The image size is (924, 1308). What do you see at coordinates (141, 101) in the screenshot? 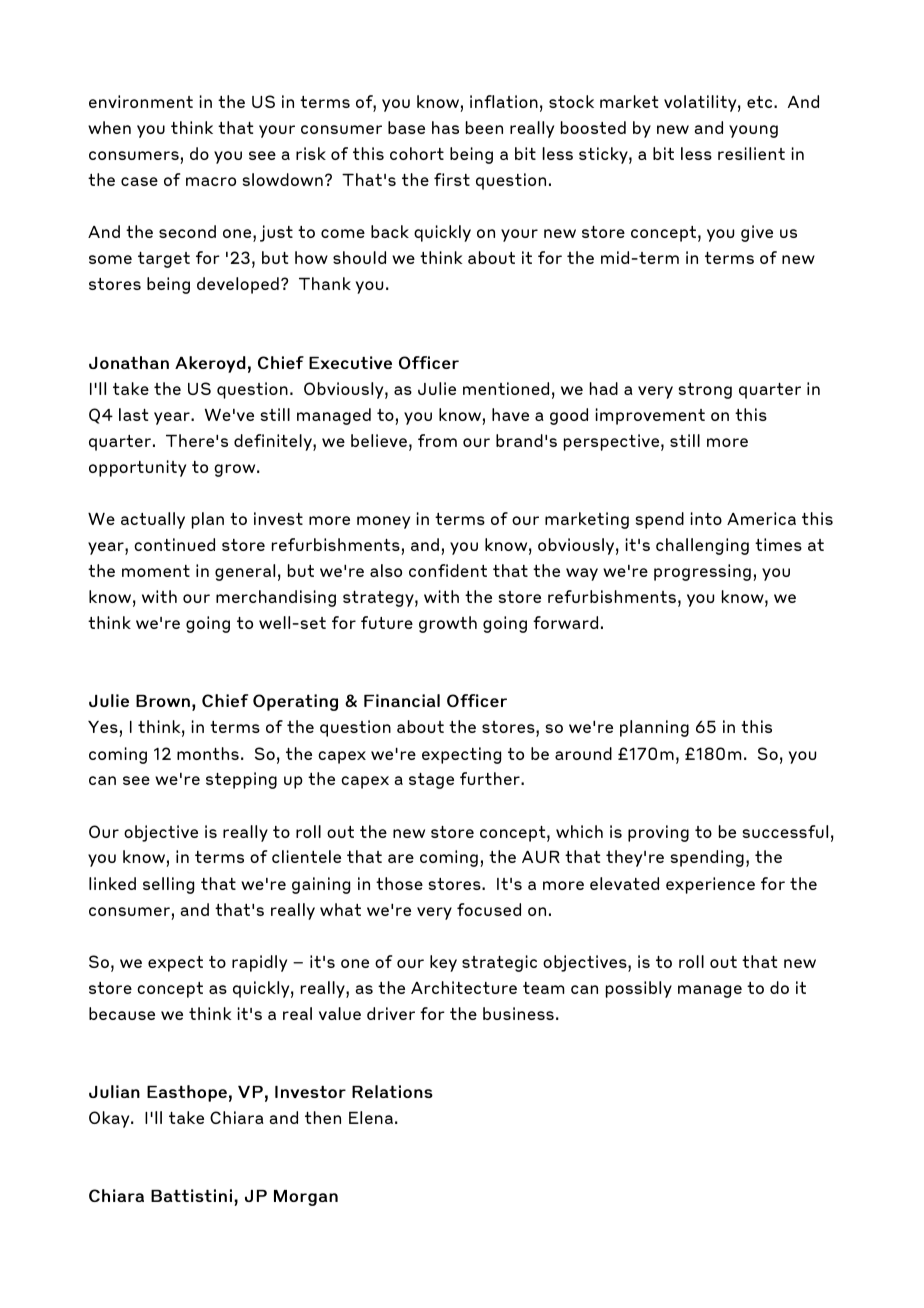
I see `environment` at bounding box center [141, 101].
